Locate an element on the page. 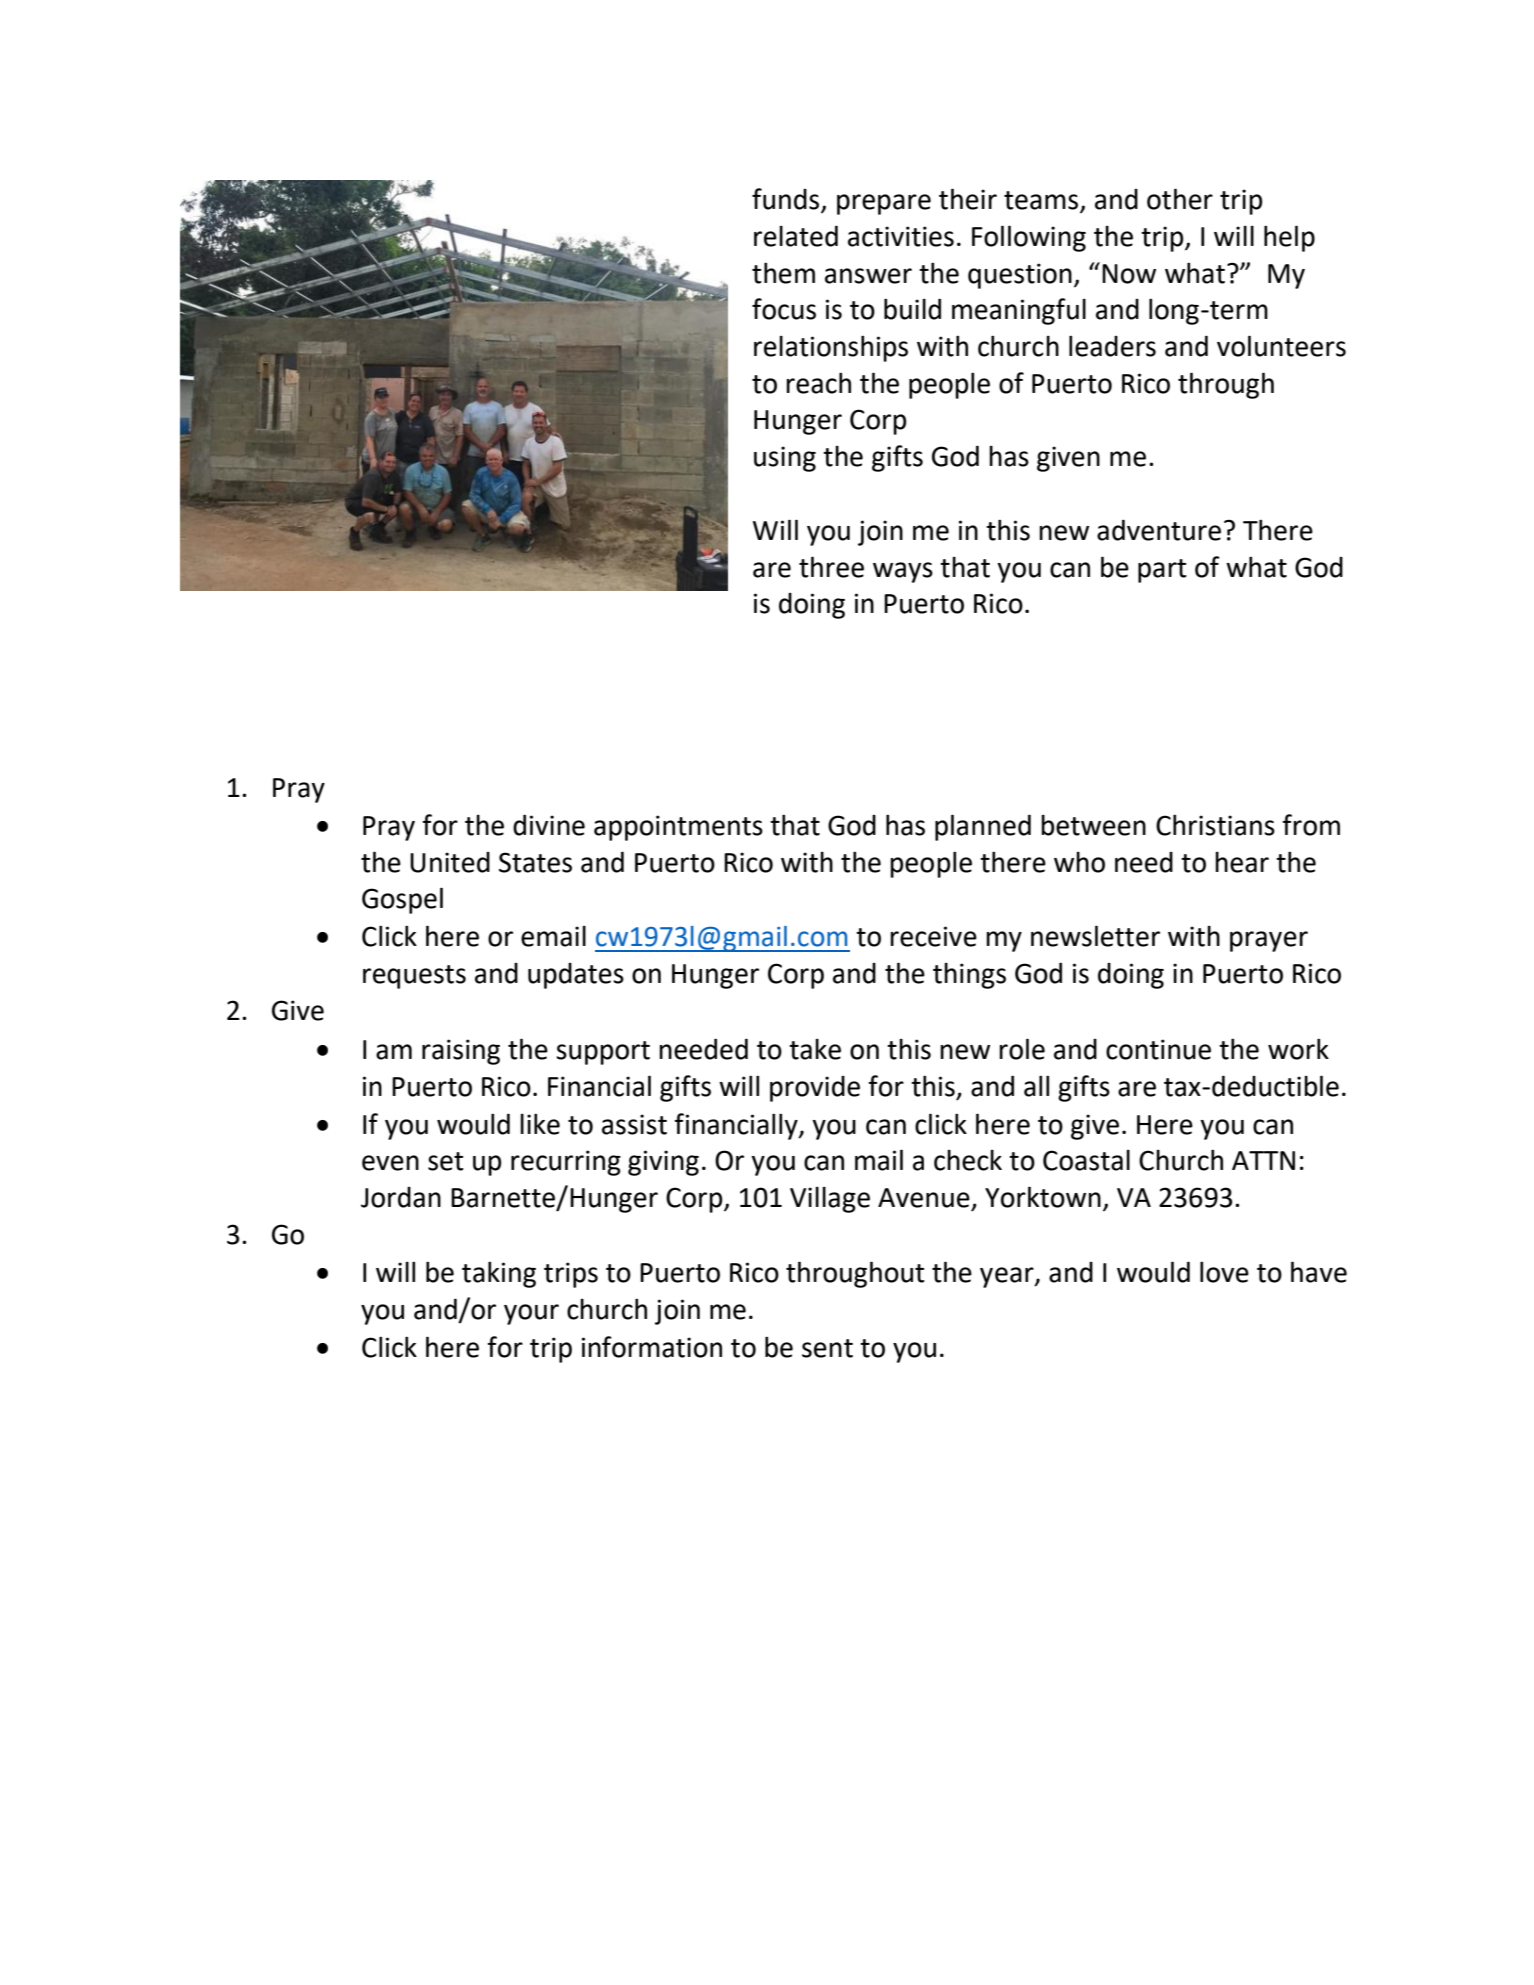 The height and width of the page is (1985, 1534). newsletter is located at coordinates (1095, 936).
